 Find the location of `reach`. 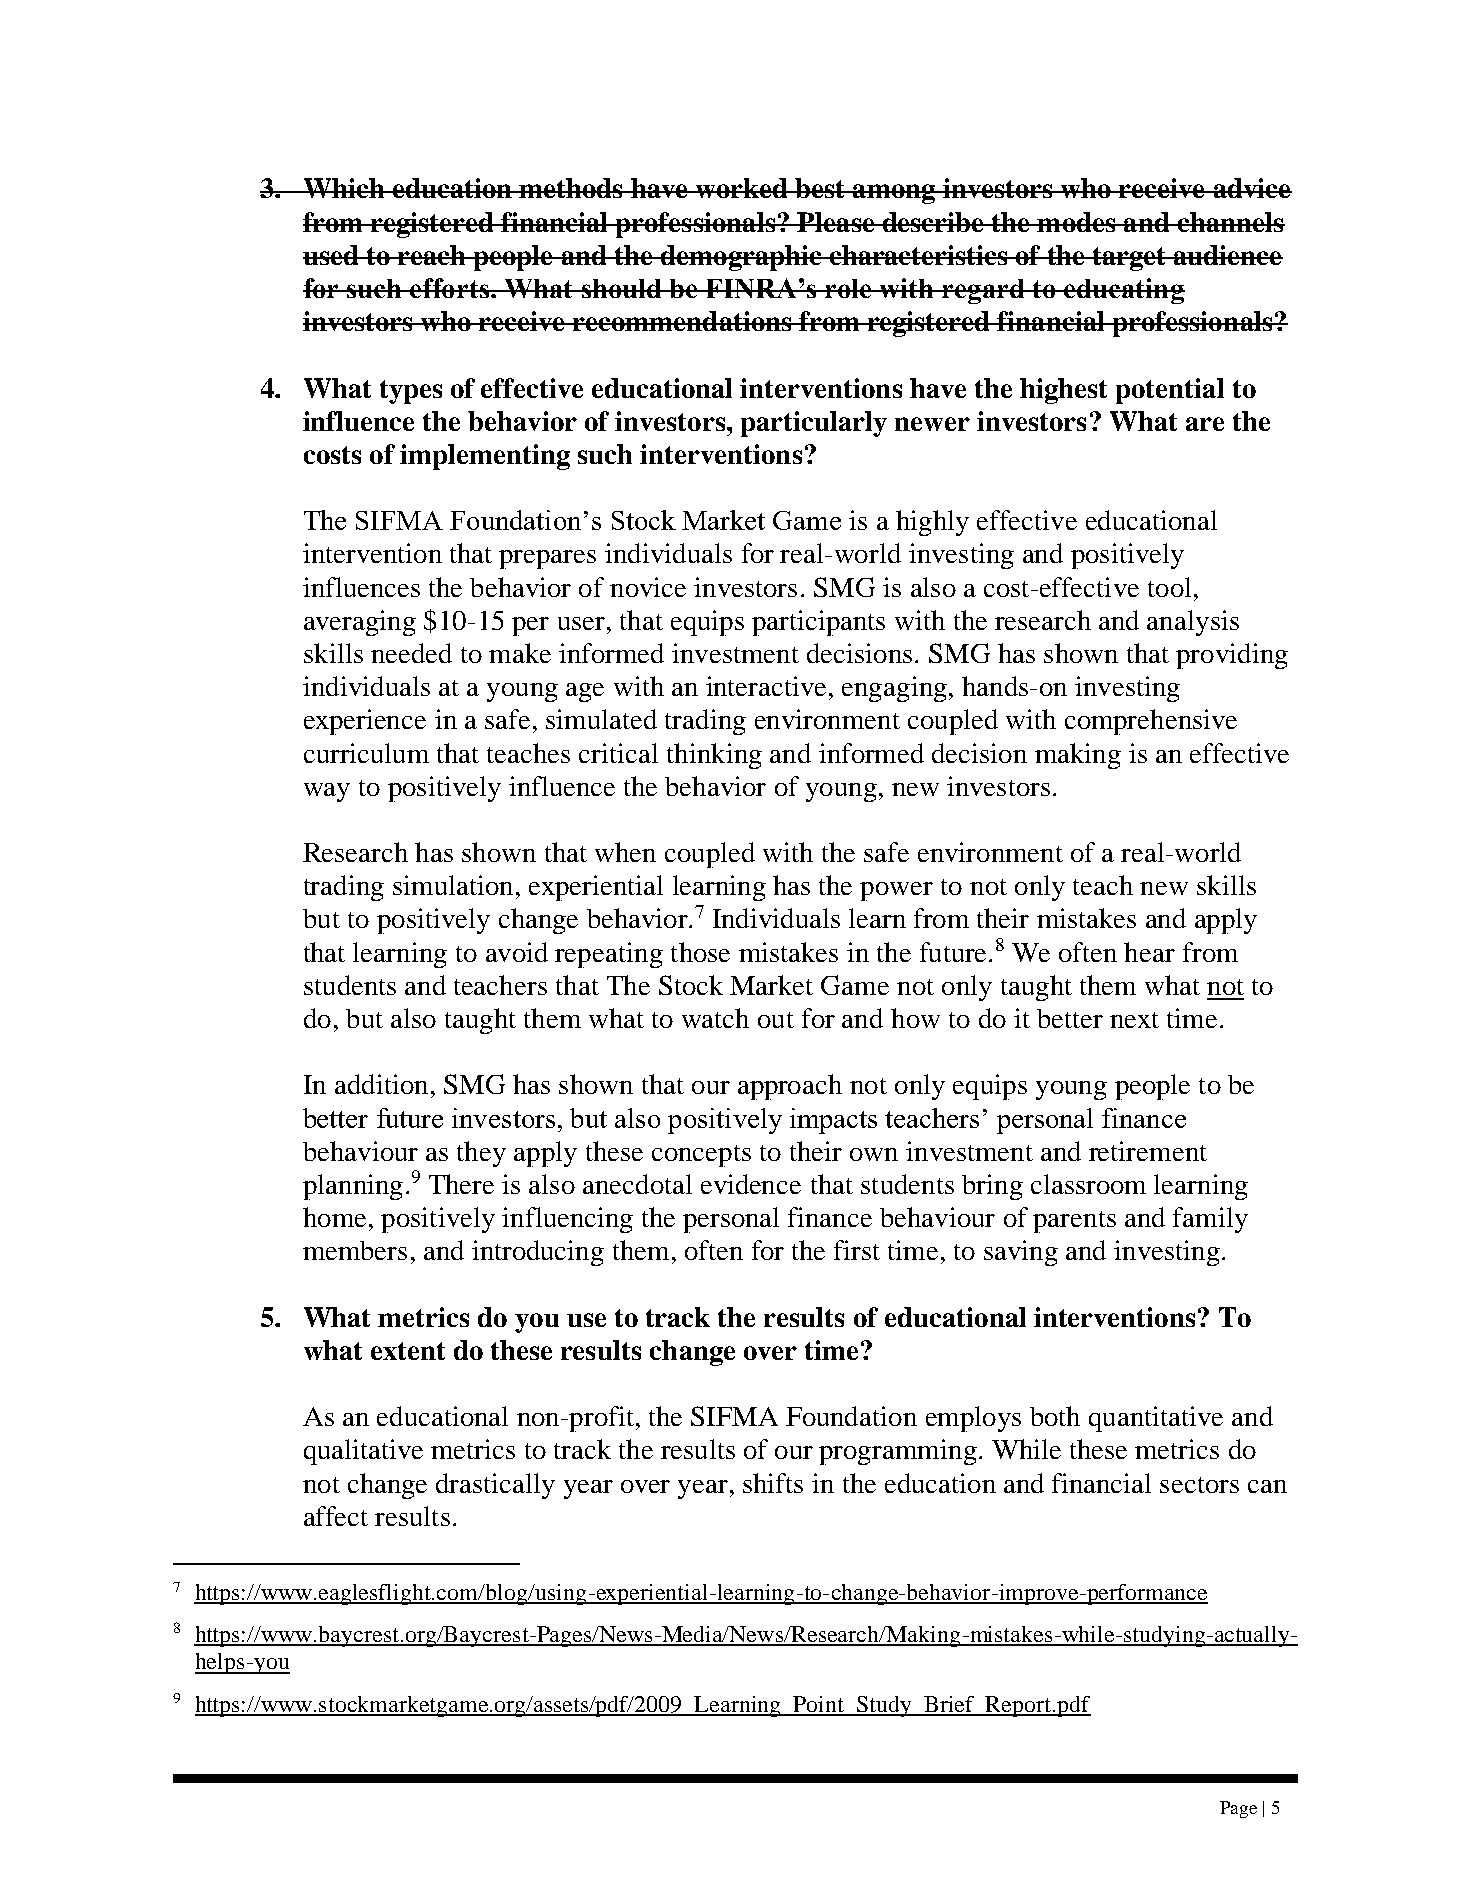

reach is located at coordinates (432, 255).
